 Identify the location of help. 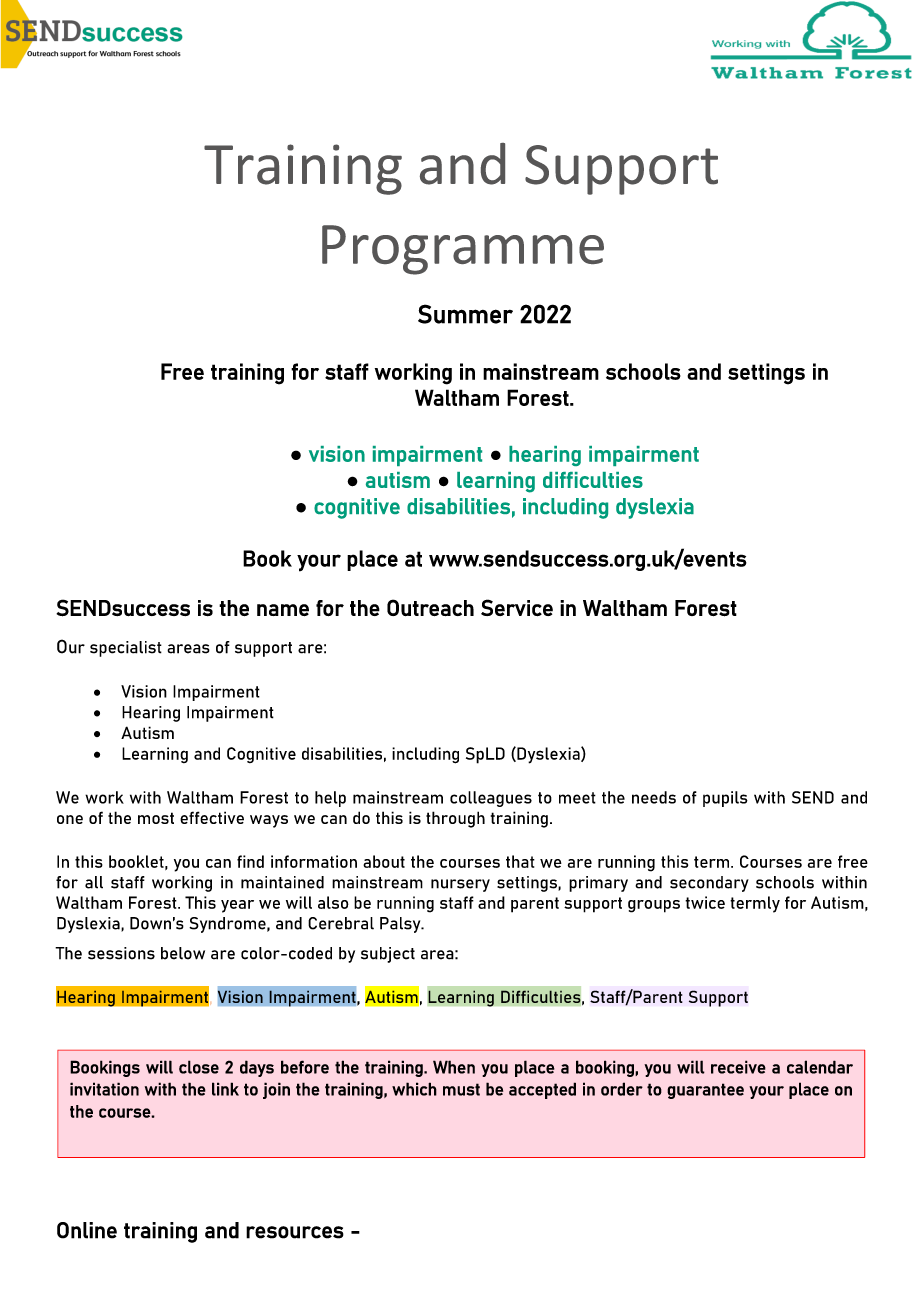
(330, 799).
